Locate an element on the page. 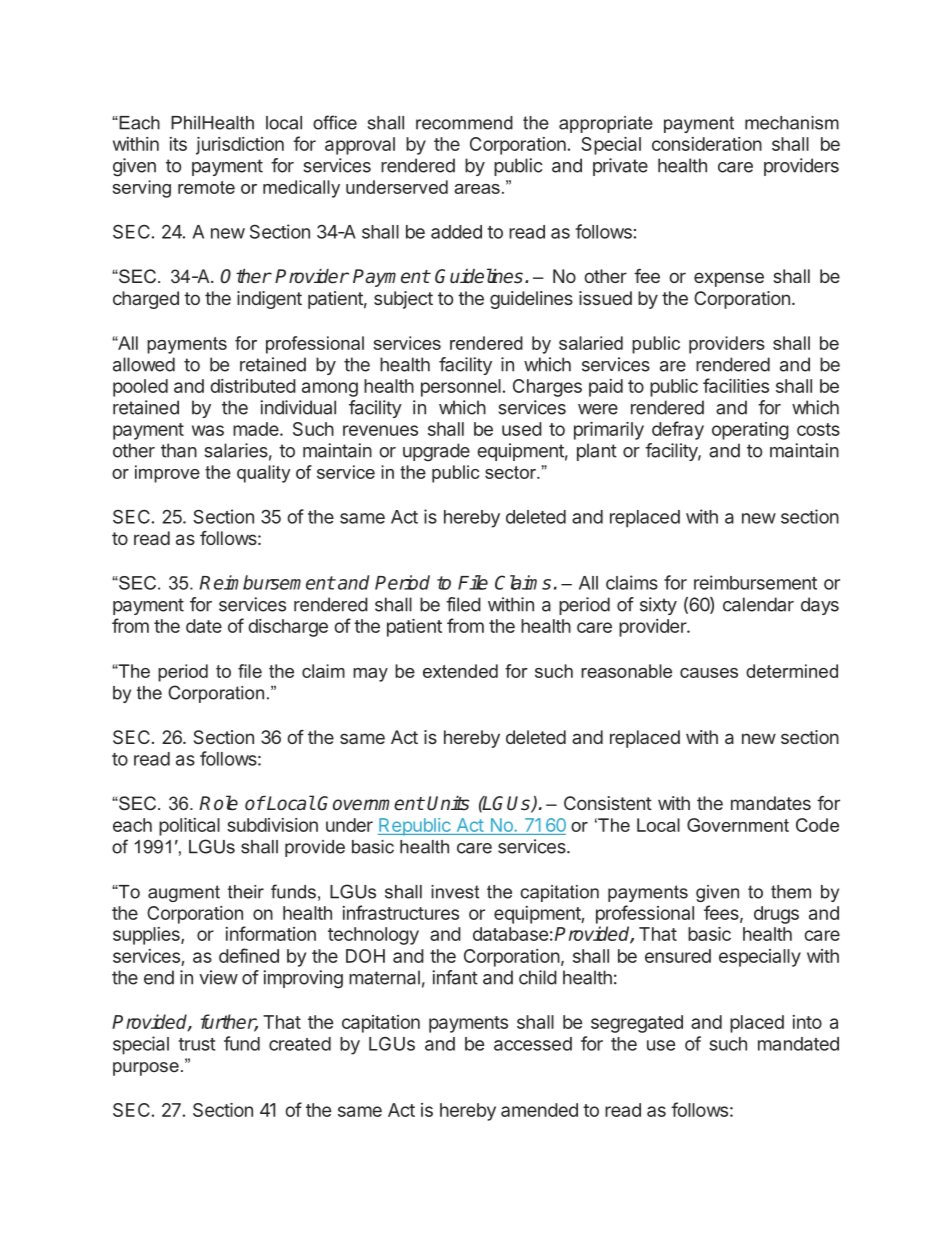  sixty is located at coordinates (658, 606).
